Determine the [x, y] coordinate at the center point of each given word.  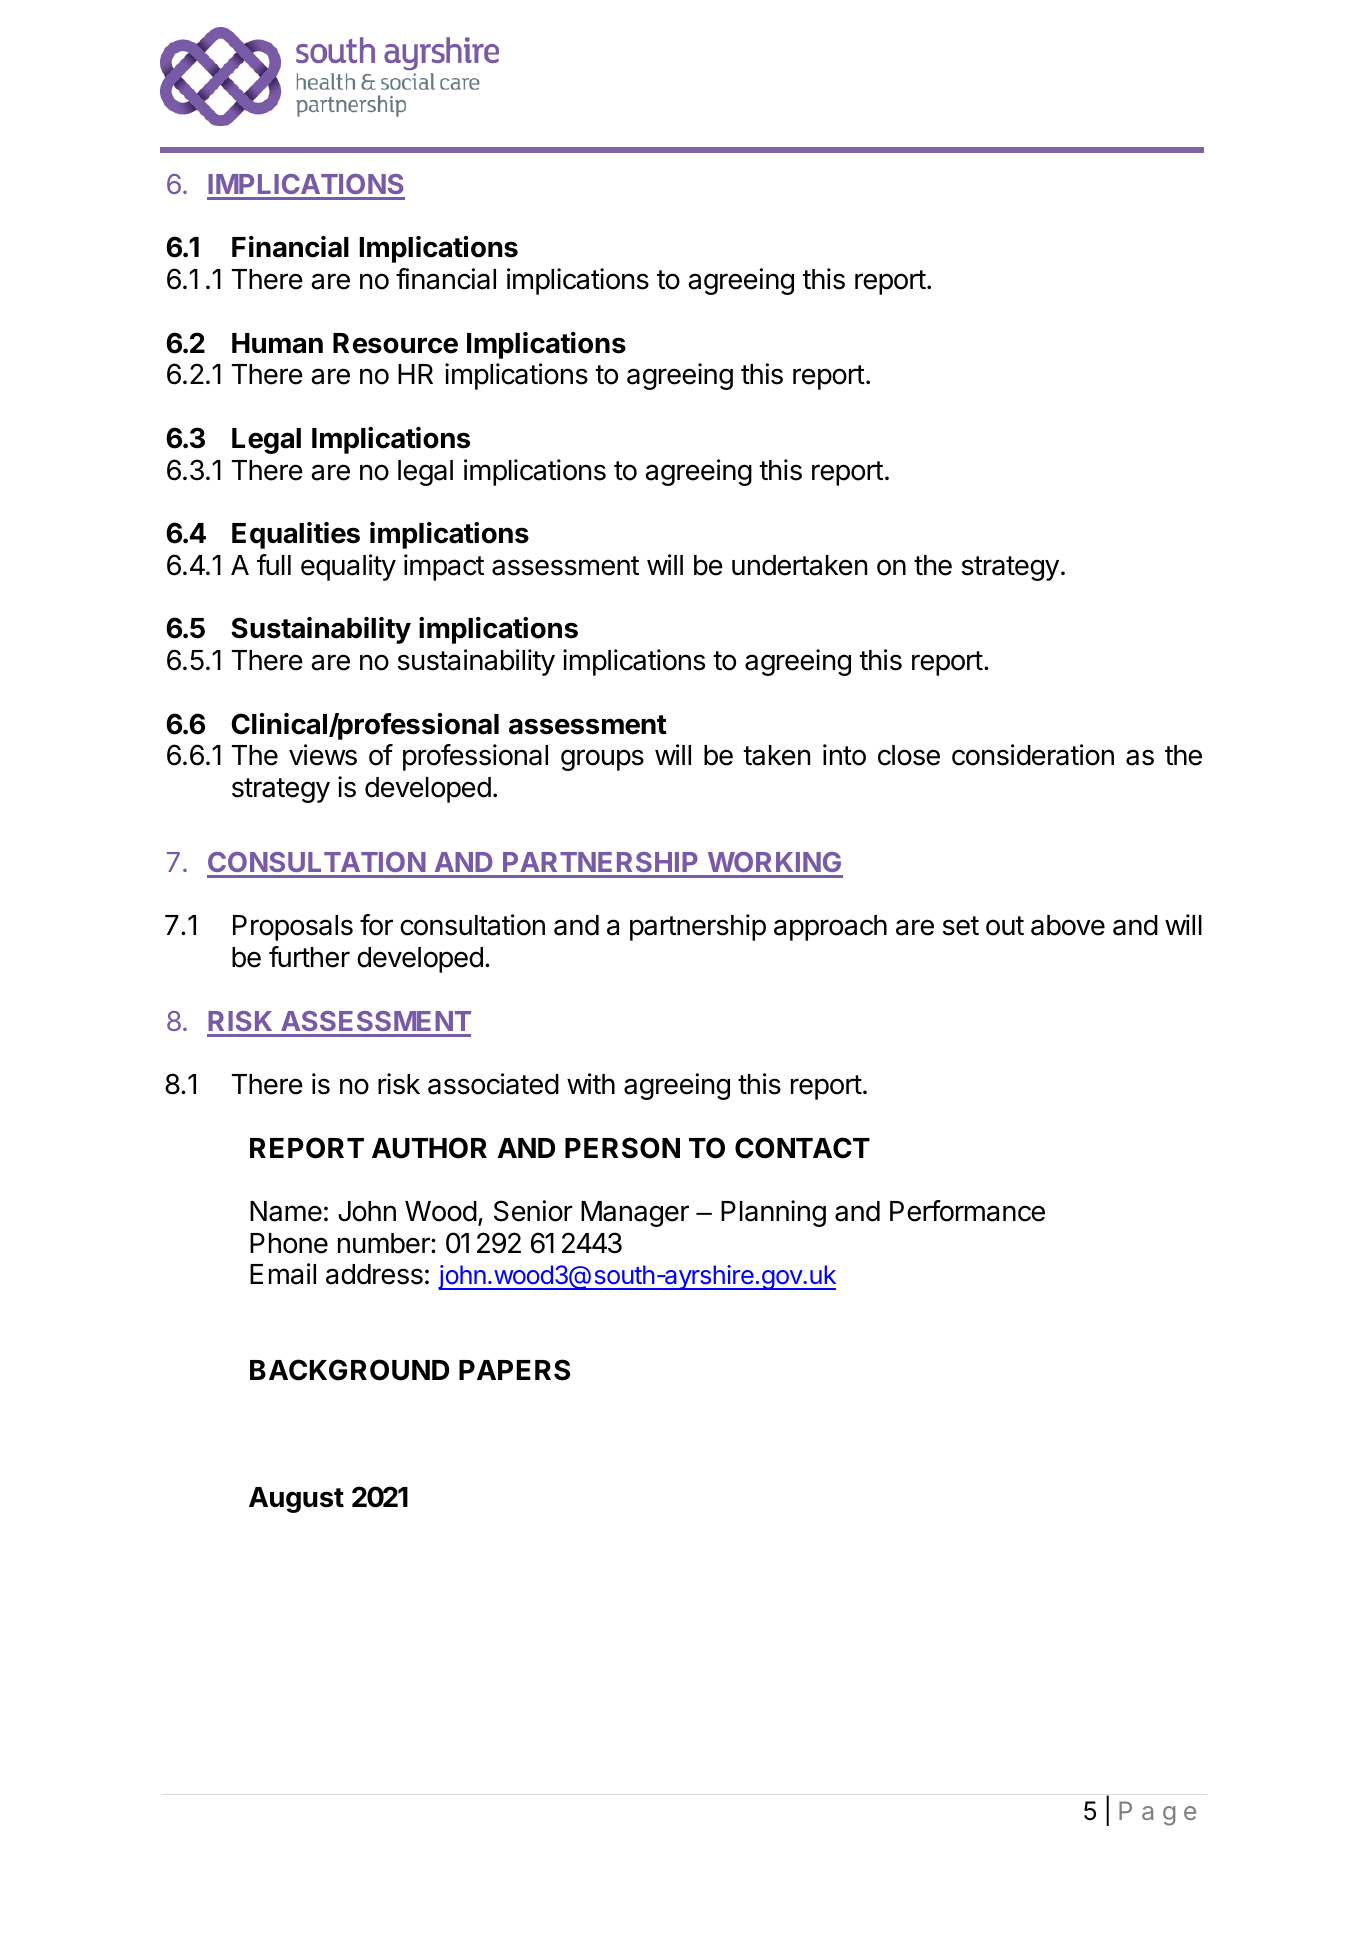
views [323, 755]
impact [444, 567]
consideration [1033, 755]
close [909, 755]
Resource [395, 343]
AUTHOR [429, 1148]
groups [602, 760]
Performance [967, 1211]
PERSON [622, 1148]
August [296, 1500]
